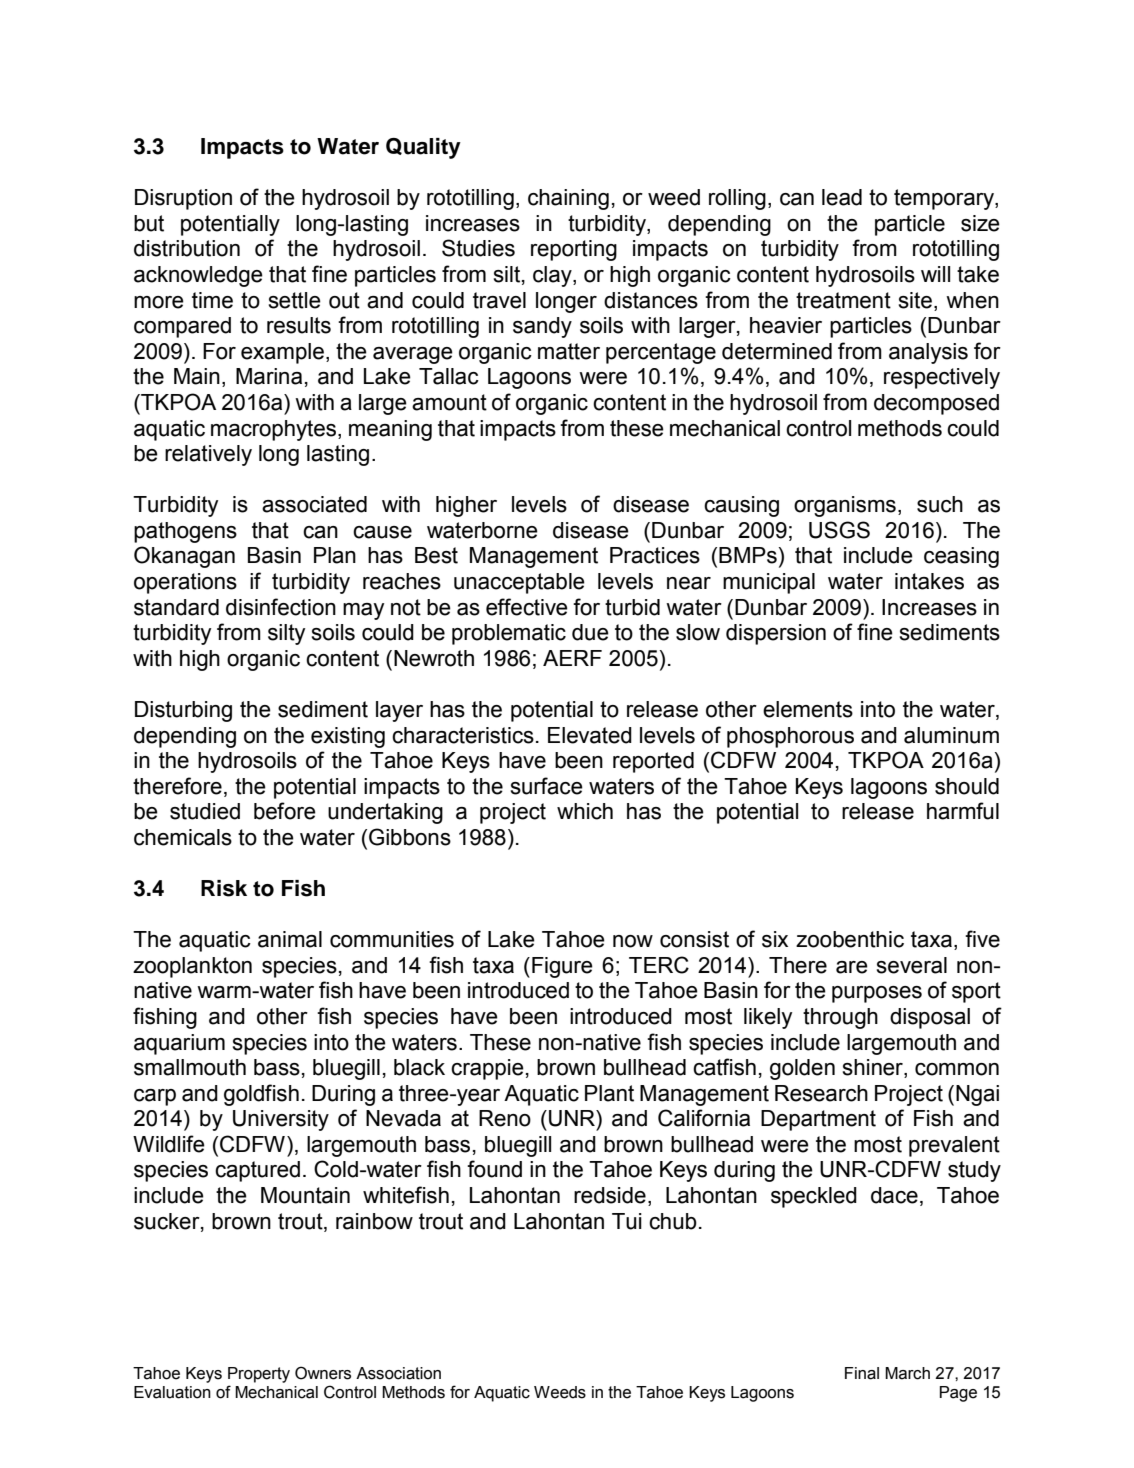 The image size is (1134, 1468). Describe the element at coordinates (839, 530) in the image. I see `USGS` at that location.
